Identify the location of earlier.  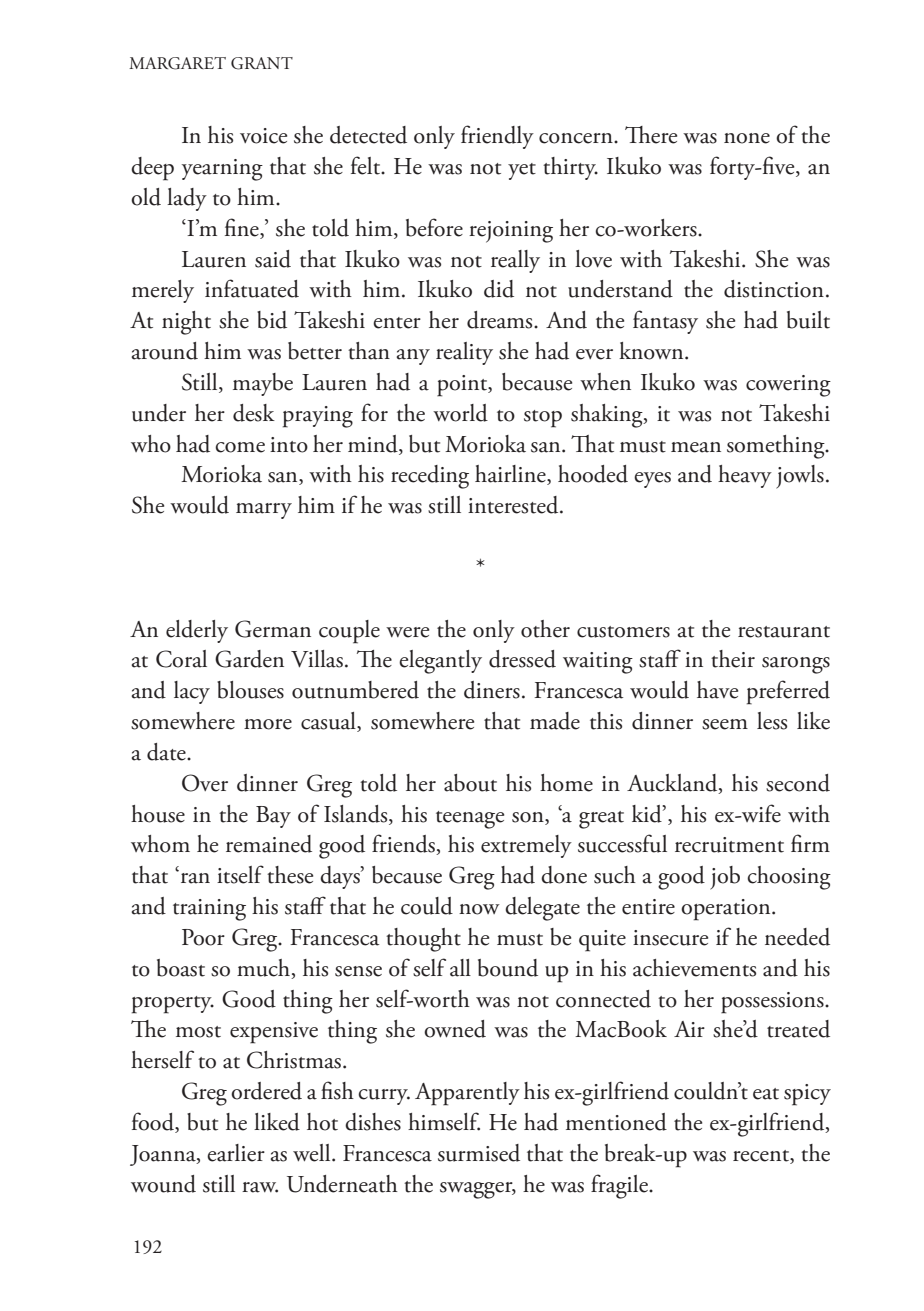
(236, 1153).
